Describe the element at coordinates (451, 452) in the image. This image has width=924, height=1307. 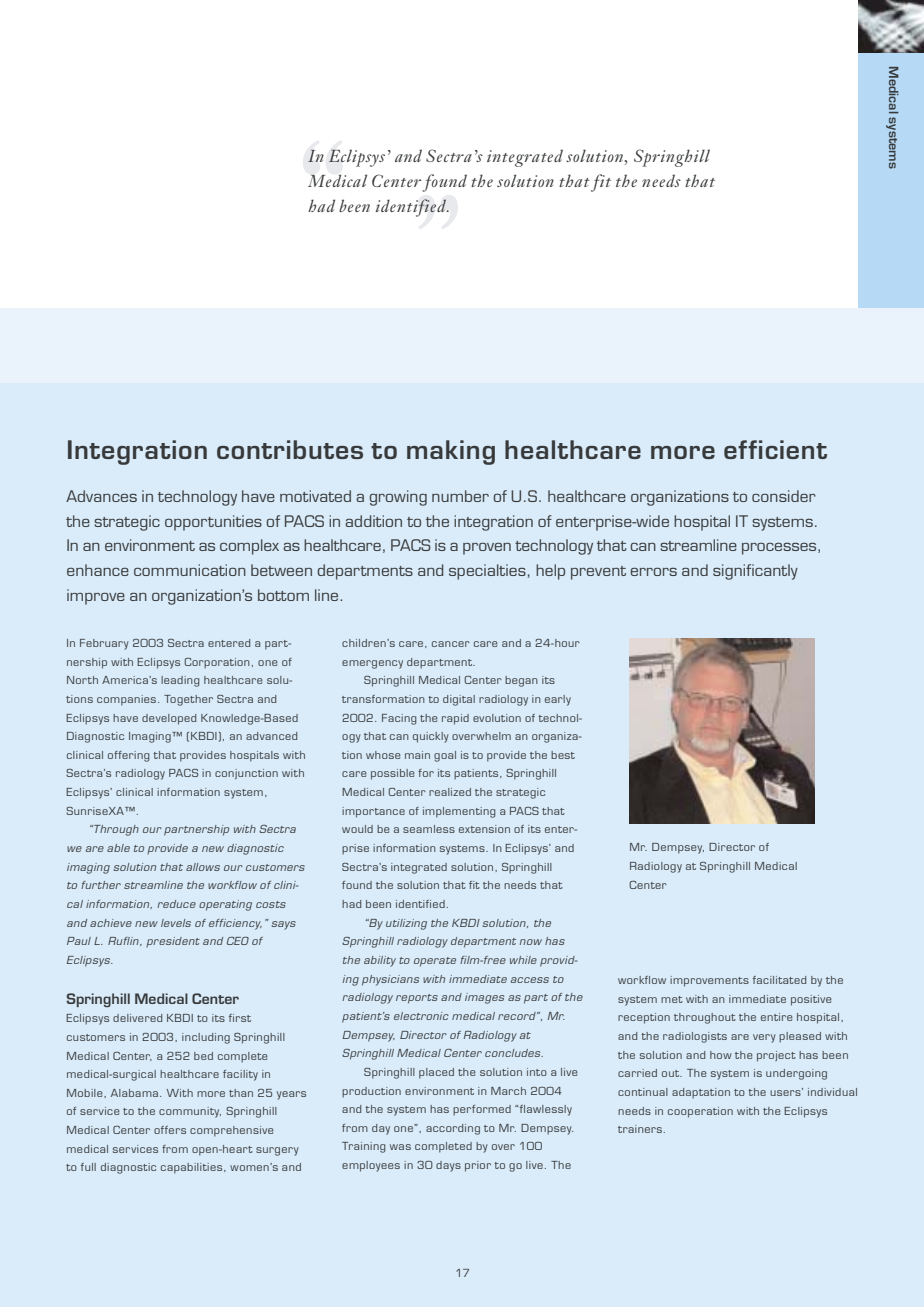
I see `making` at that location.
